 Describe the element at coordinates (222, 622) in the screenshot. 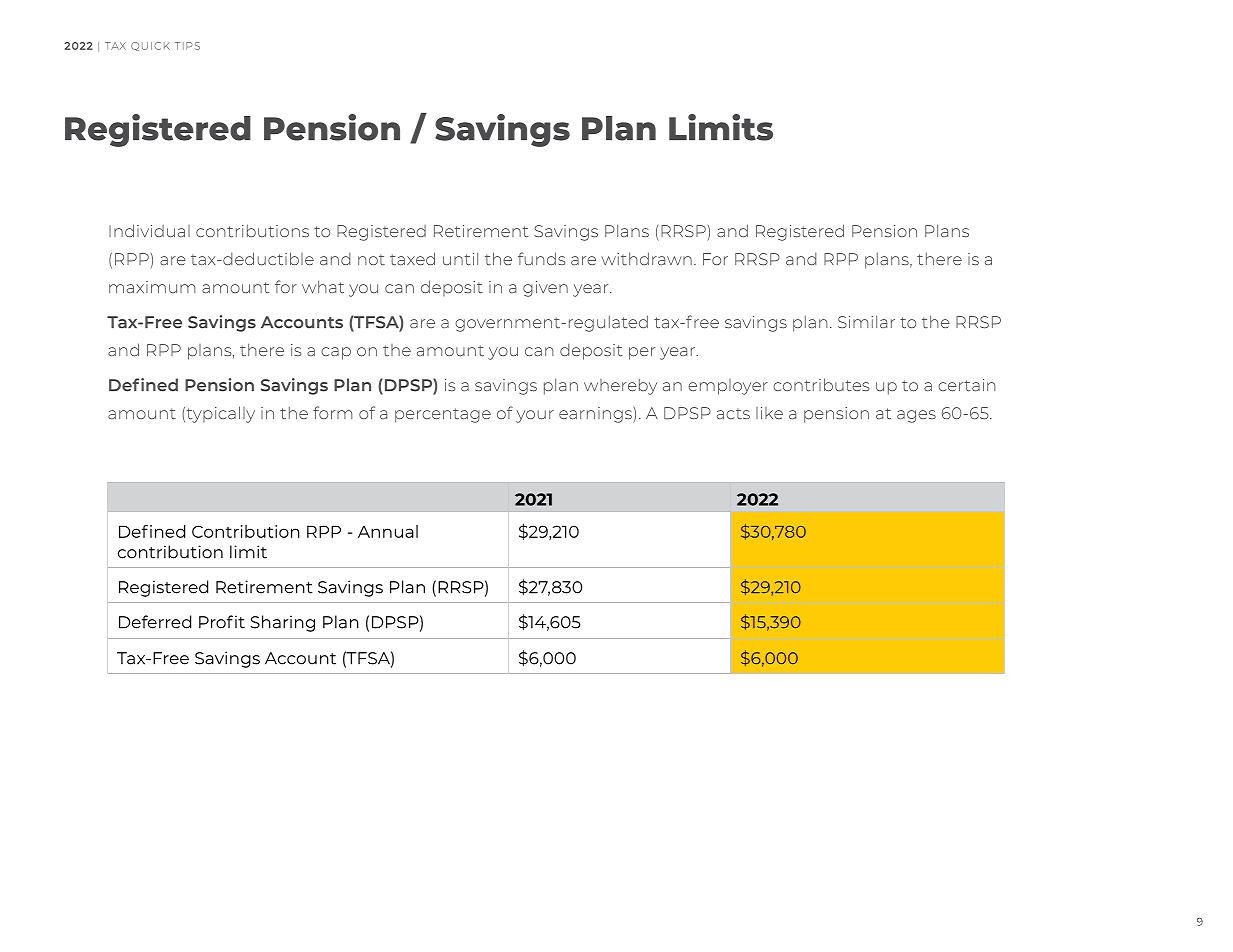

I see `Profit` at that location.
